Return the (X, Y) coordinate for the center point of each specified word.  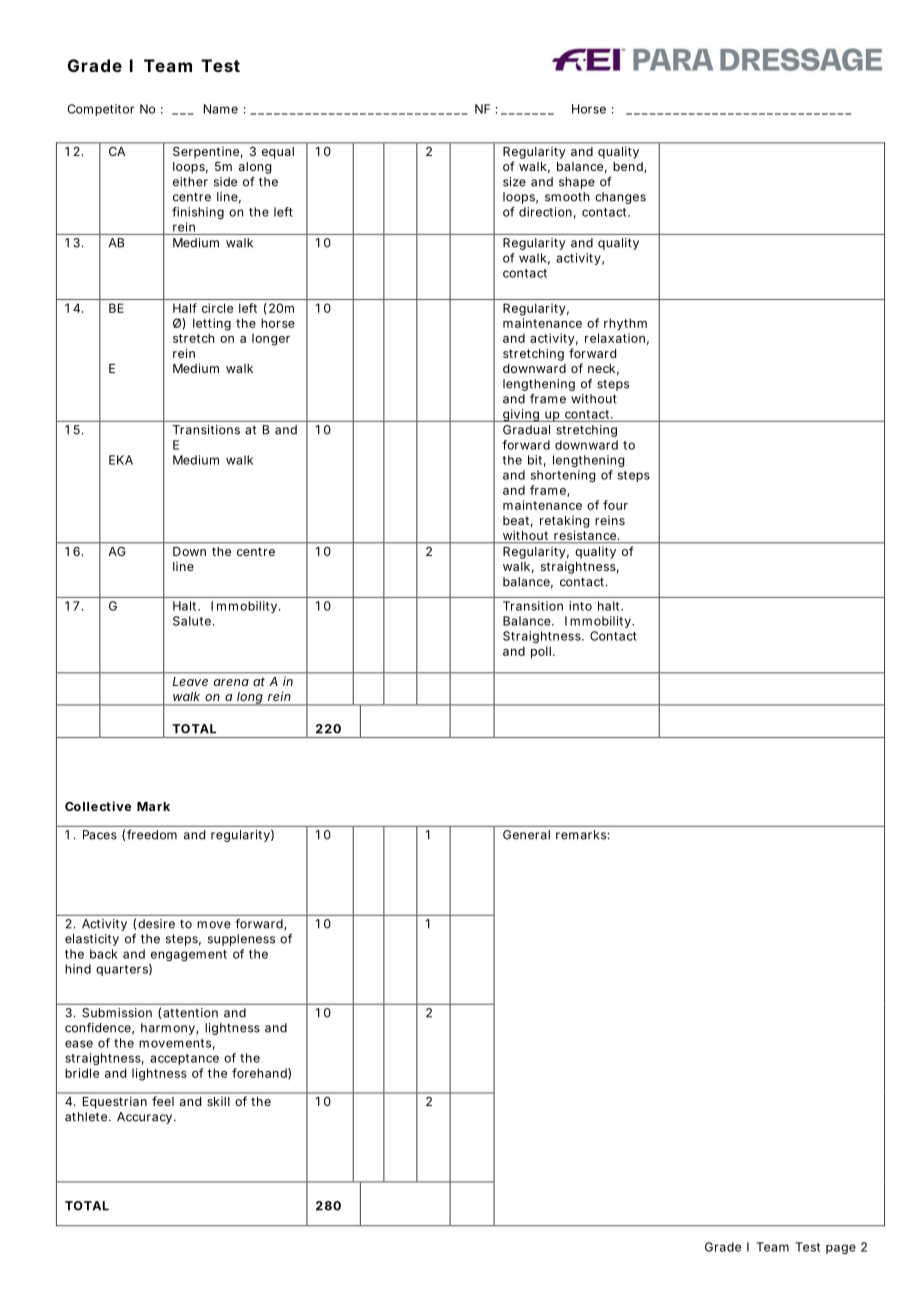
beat (516, 520)
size (514, 182)
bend (628, 166)
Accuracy (144, 1118)
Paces (100, 835)
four (615, 505)
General (526, 835)
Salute (192, 621)
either (190, 182)
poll (541, 652)
